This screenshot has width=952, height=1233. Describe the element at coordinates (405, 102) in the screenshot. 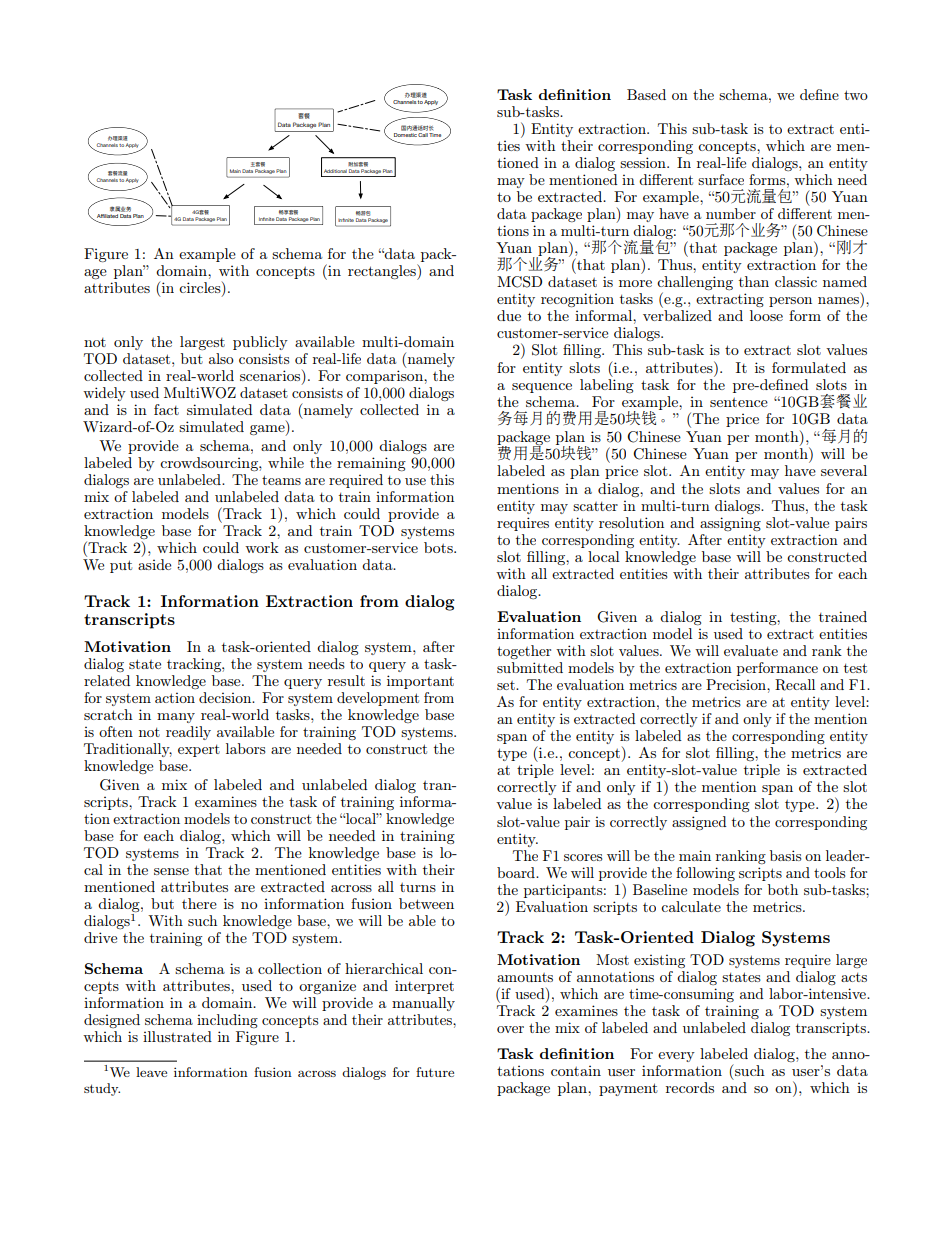

I see `Channels` at that location.
